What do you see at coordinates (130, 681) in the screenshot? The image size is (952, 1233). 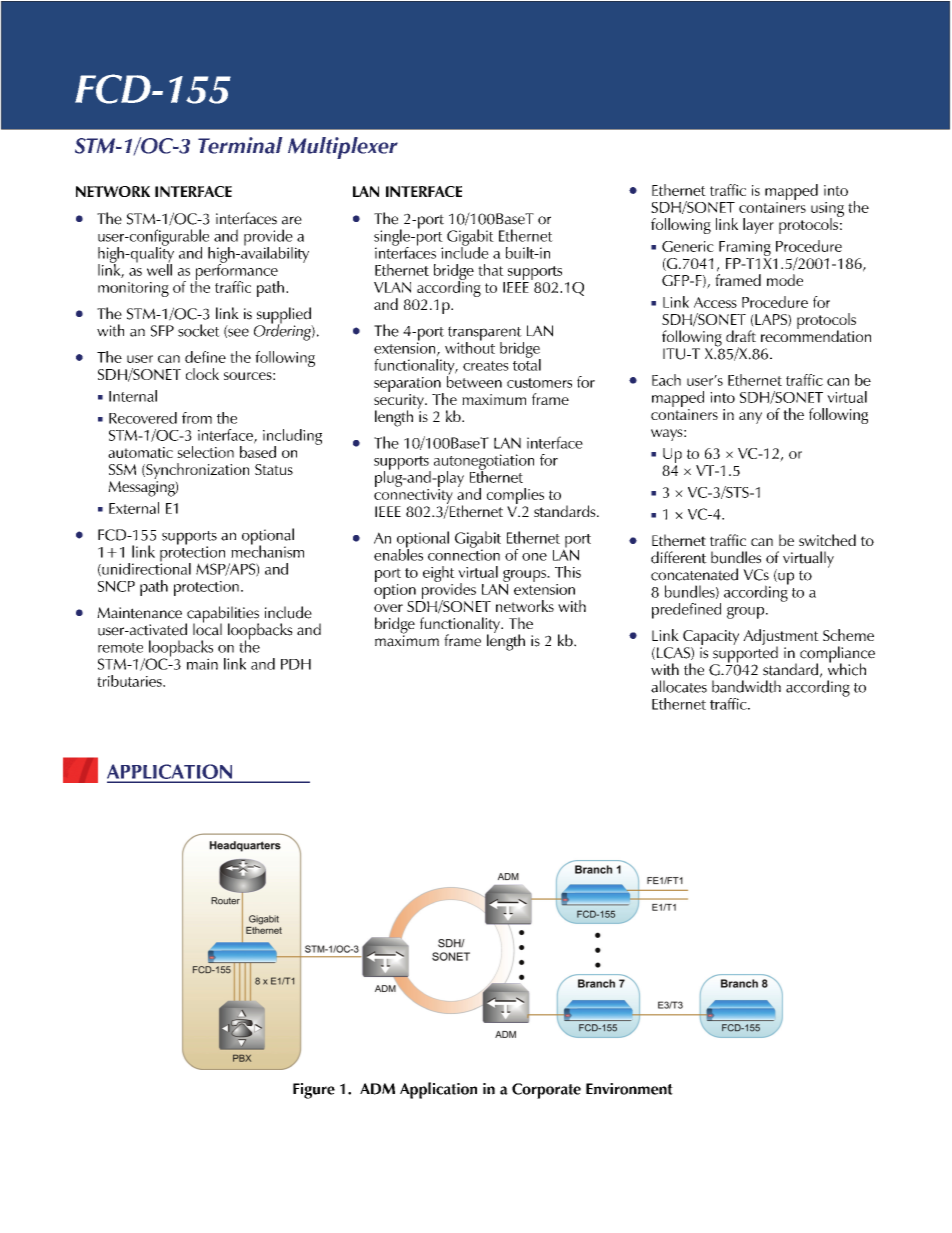 I see `tributaries` at bounding box center [130, 681].
